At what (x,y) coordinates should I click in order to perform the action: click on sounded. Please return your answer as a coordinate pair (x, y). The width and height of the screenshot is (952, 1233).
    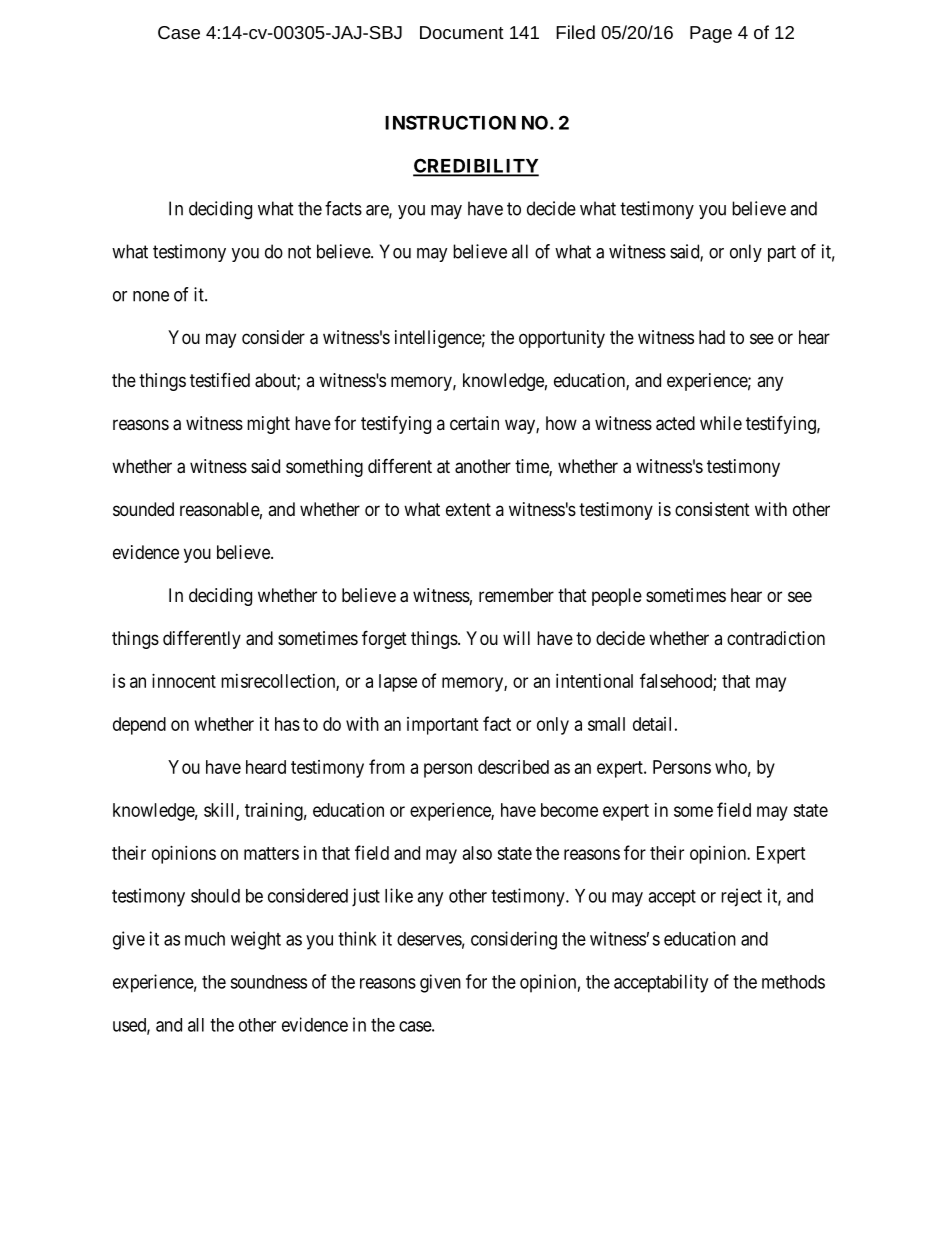
    Looking at the image, I should click on (143, 509).
